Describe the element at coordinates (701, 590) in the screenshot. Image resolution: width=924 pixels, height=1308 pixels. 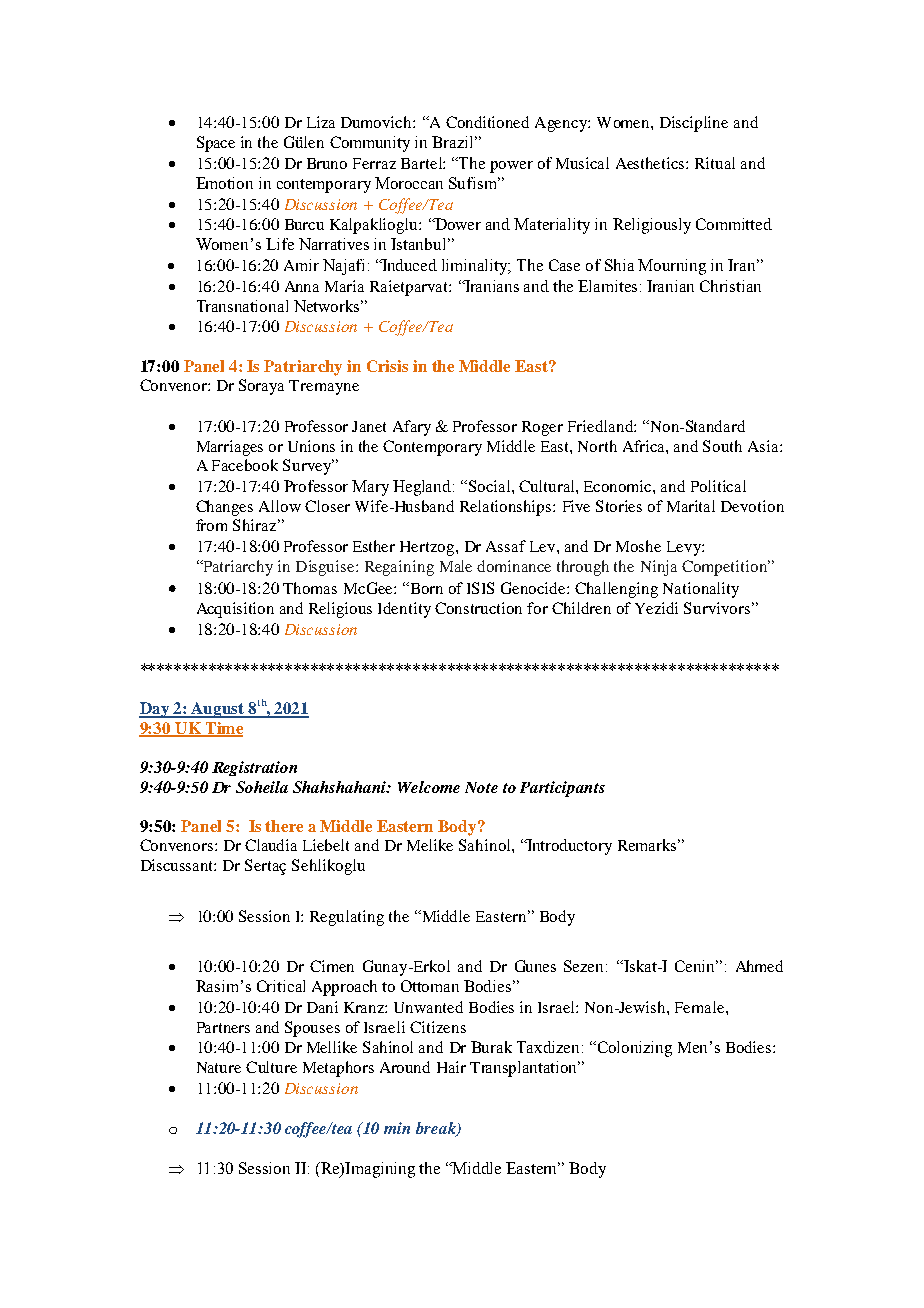
I see `Nationality` at that location.
